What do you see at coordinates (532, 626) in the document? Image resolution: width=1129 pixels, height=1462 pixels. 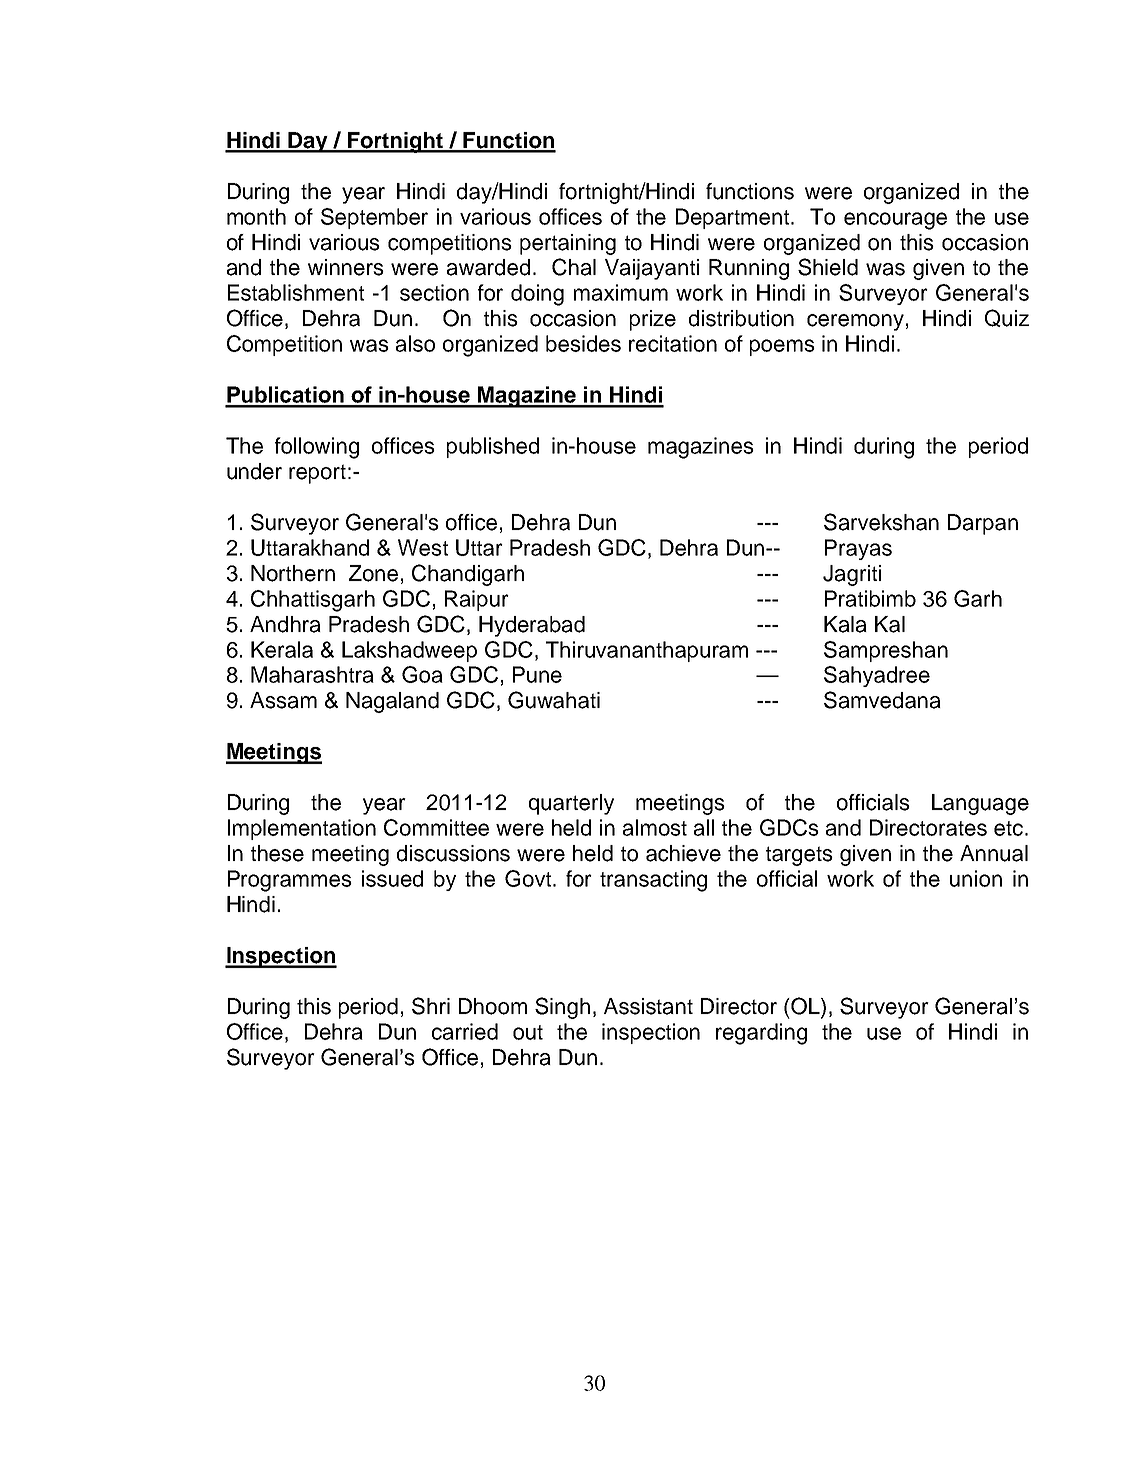 I see `Hyderabad` at bounding box center [532, 626].
